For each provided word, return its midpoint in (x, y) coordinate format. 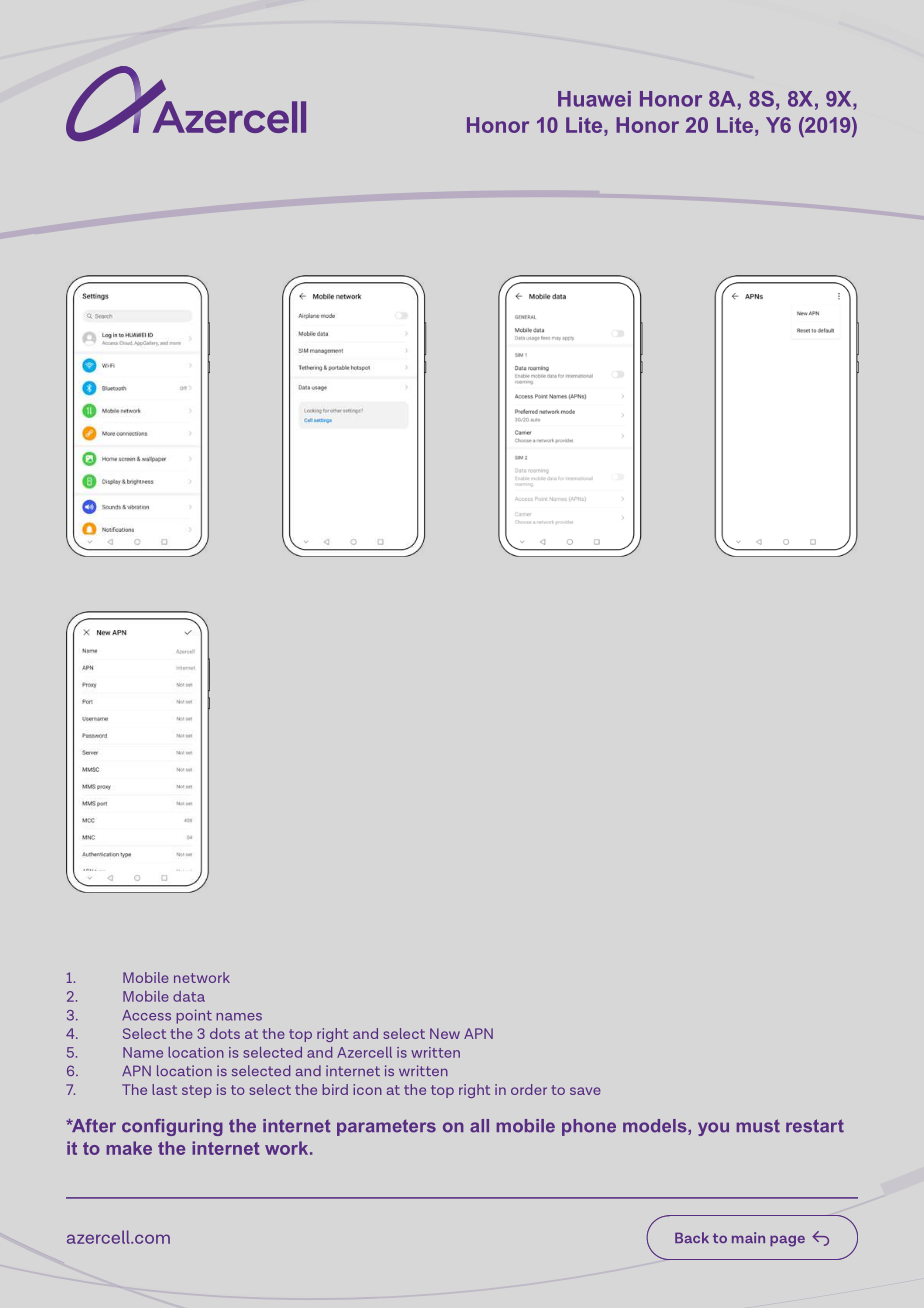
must (758, 1126)
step (197, 1091)
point (194, 1016)
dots (225, 1033)
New (445, 1033)
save (585, 1091)
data (189, 996)
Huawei (594, 99)
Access (146, 1015)
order (529, 1089)
